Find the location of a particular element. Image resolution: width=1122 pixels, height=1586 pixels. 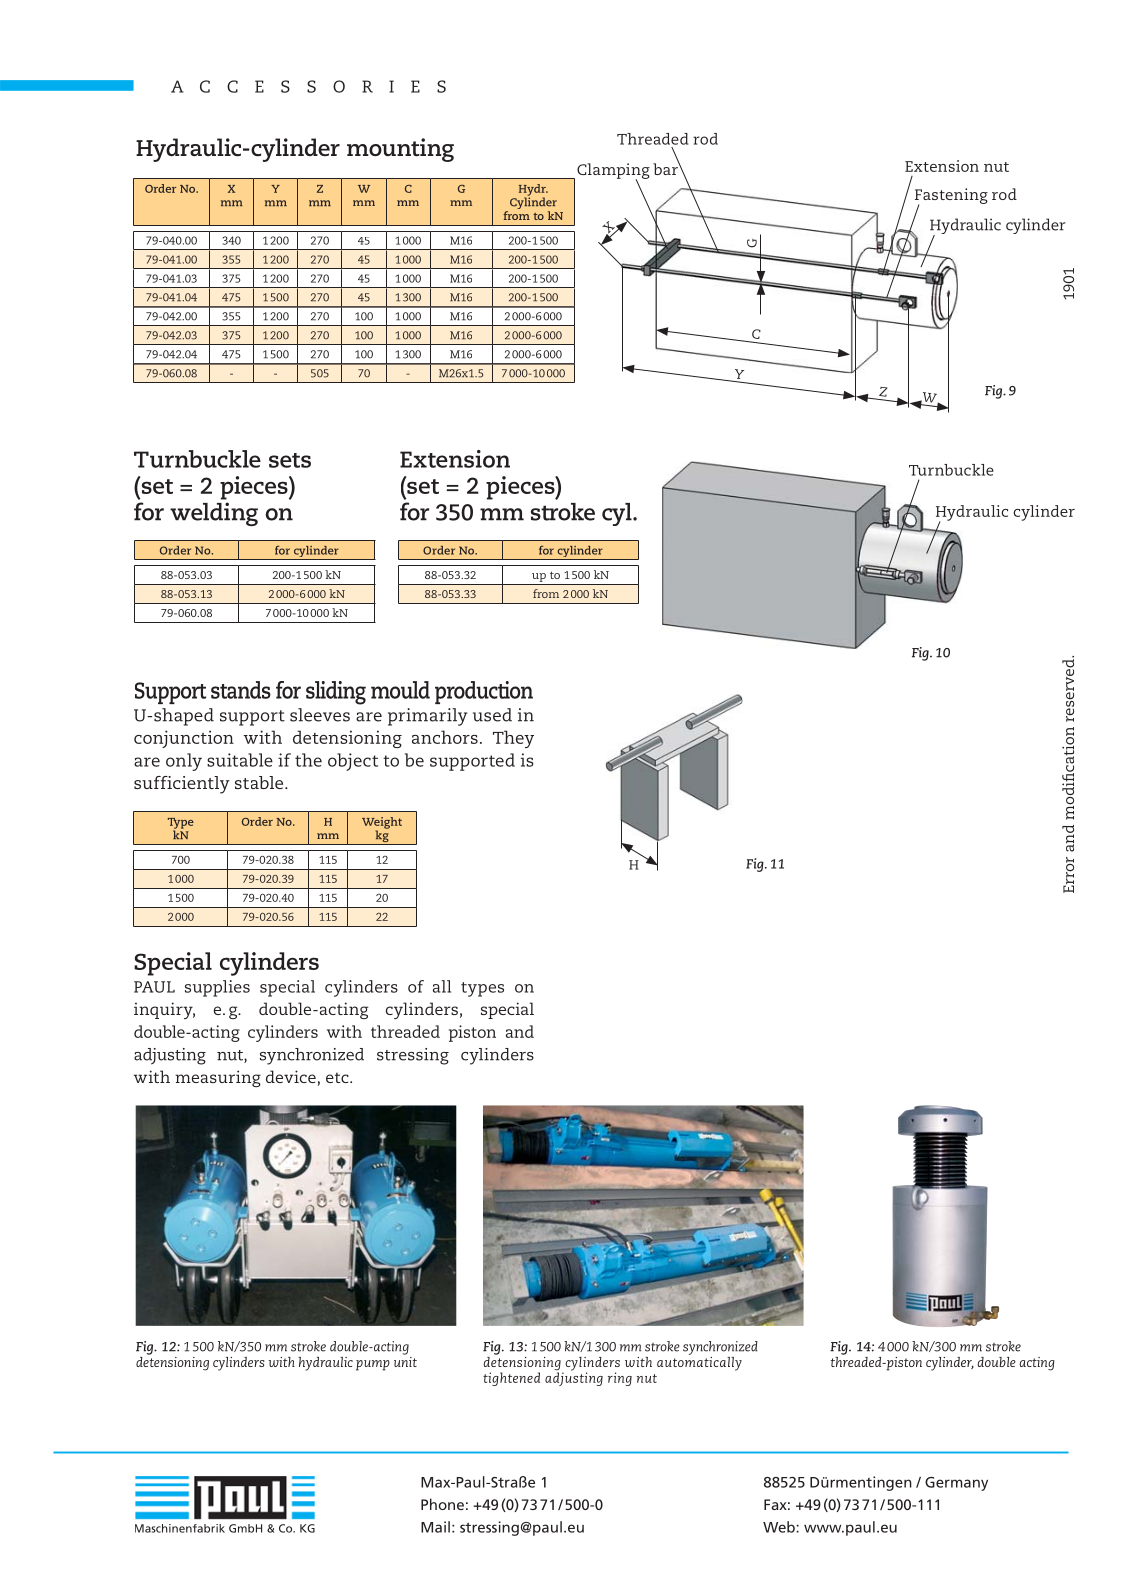

stable is located at coordinates (260, 782).
